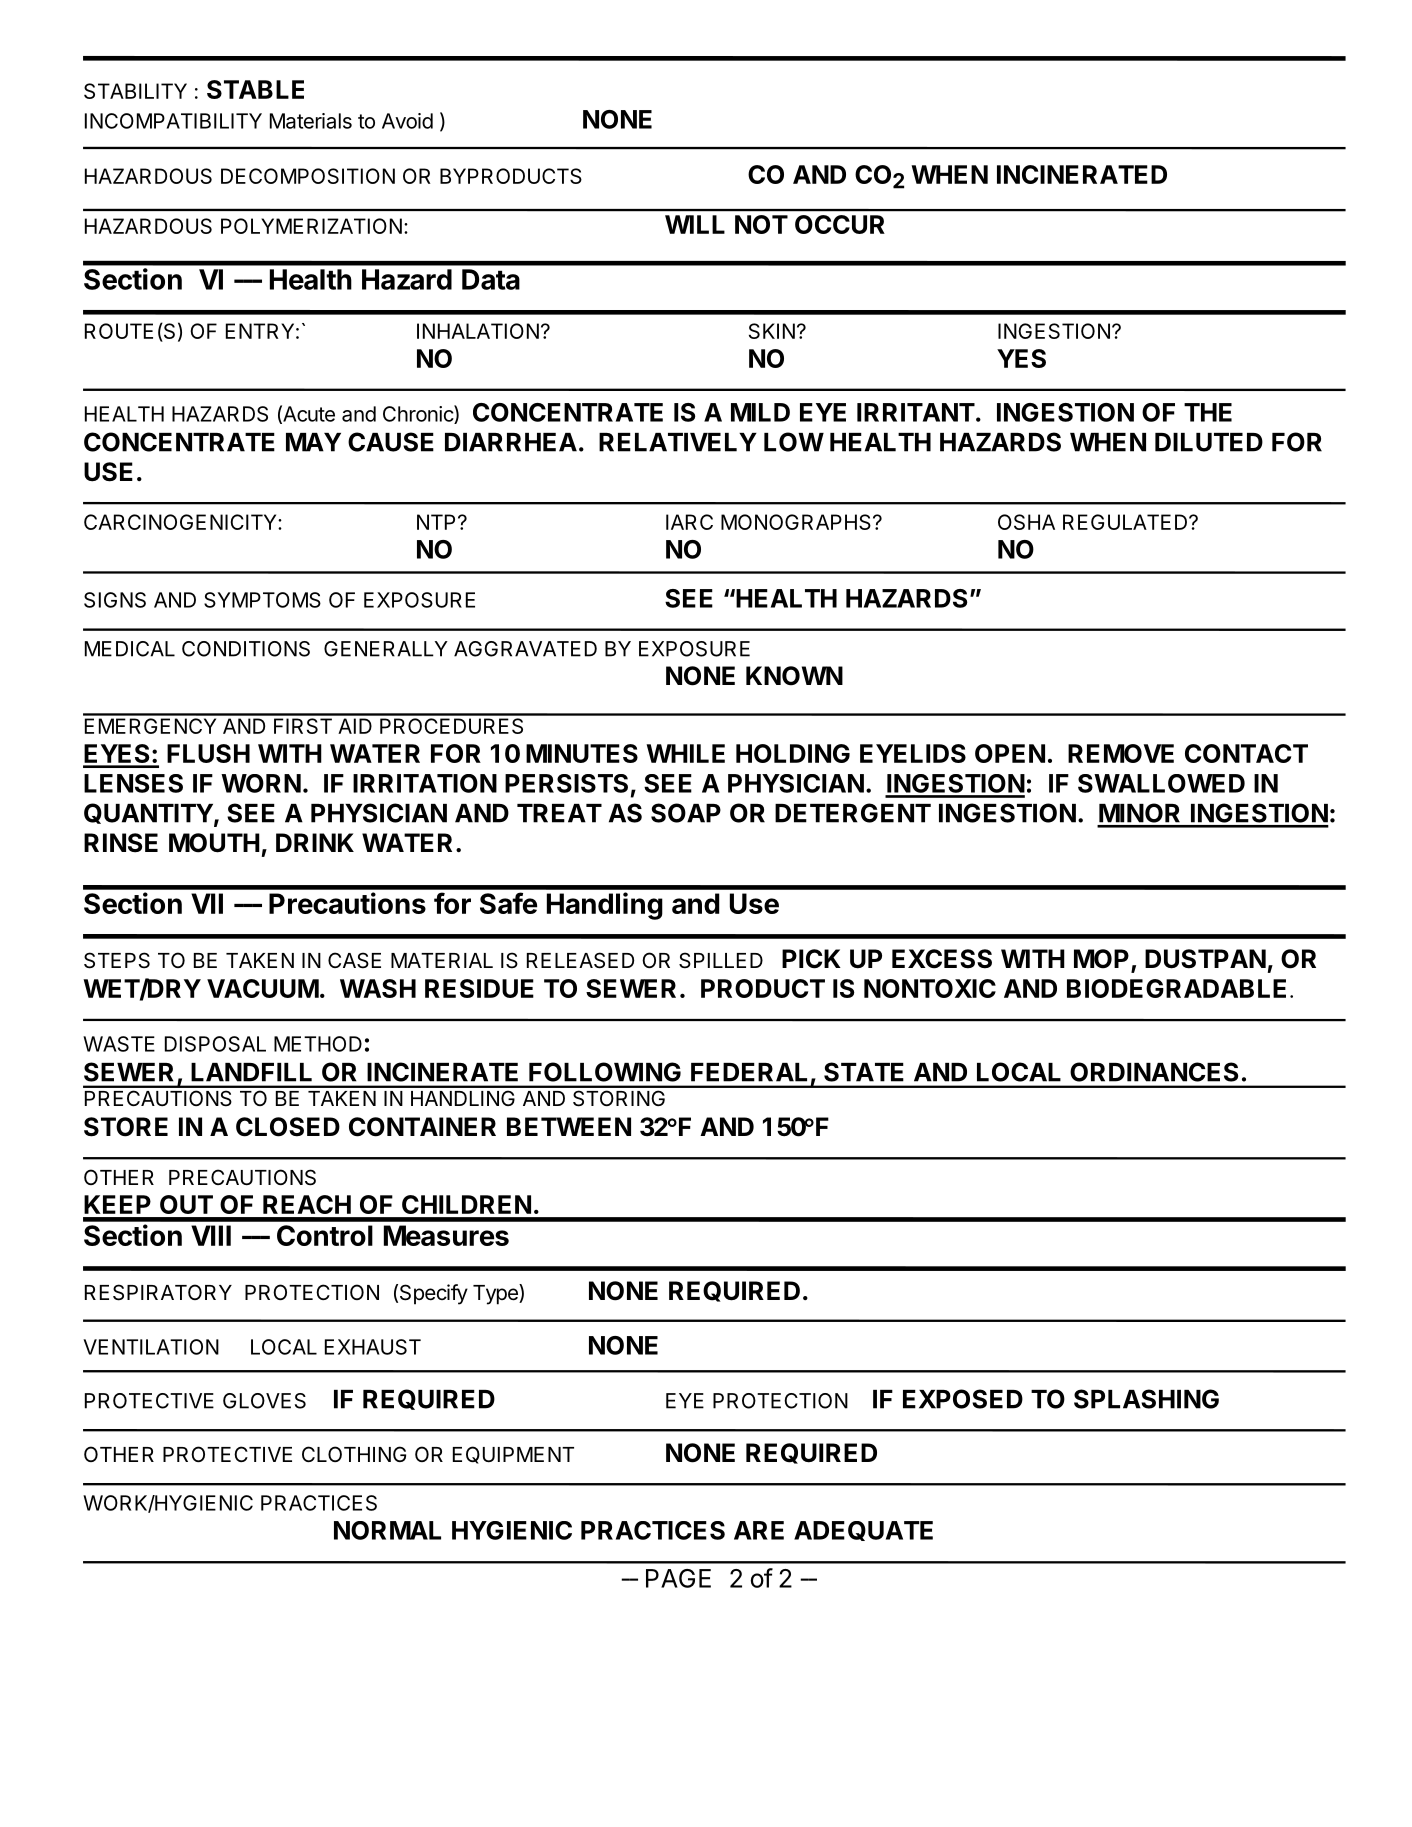  What do you see at coordinates (678, 1578) in the image?
I see `PAGE` at bounding box center [678, 1578].
